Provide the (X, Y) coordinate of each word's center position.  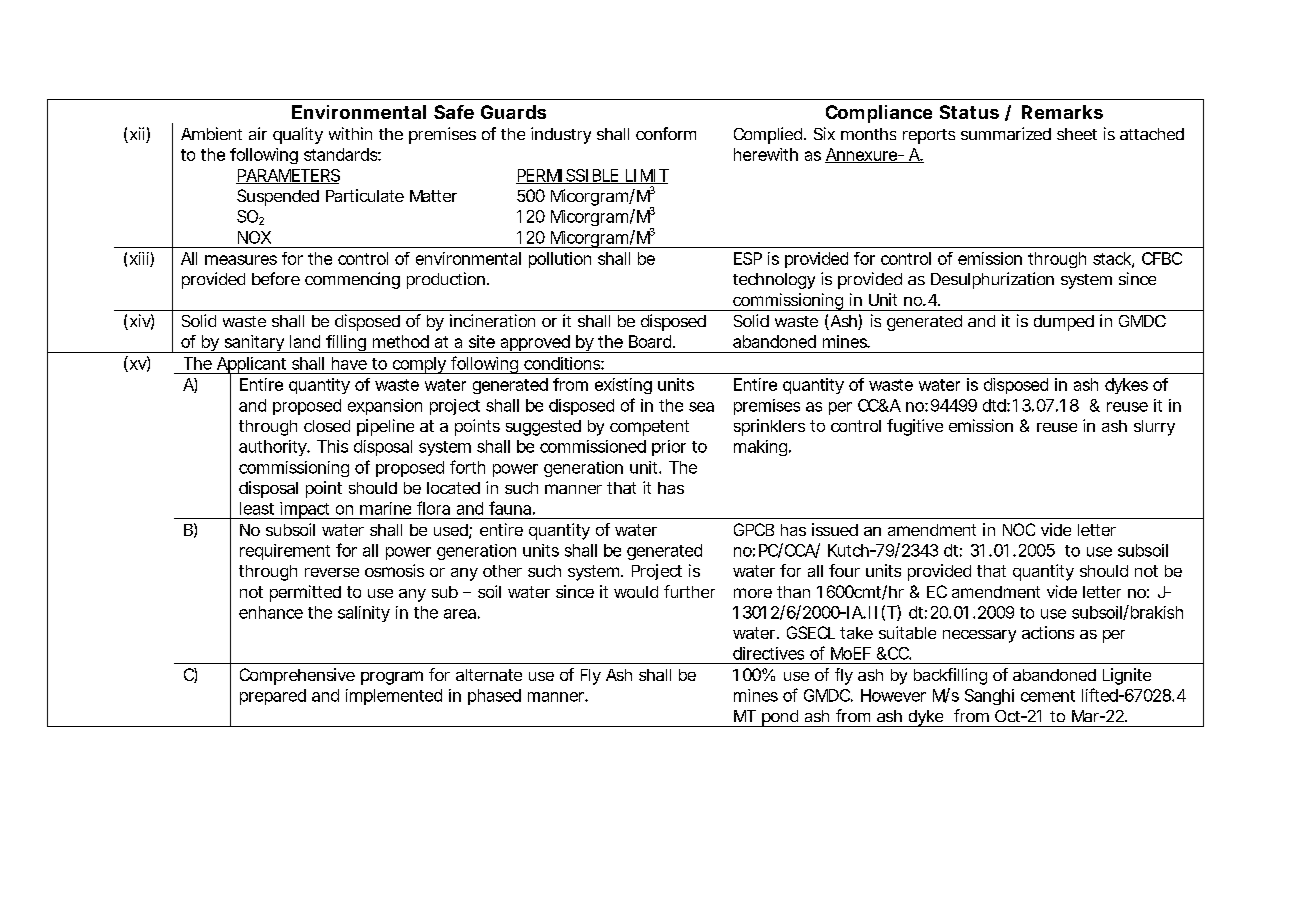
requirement (285, 552)
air (258, 133)
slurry (1154, 428)
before (276, 278)
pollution (560, 260)
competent (649, 428)
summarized (1006, 133)
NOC (1019, 529)
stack (1113, 259)
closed (327, 426)
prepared (273, 697)
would (636, 592)
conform (666, 133)
